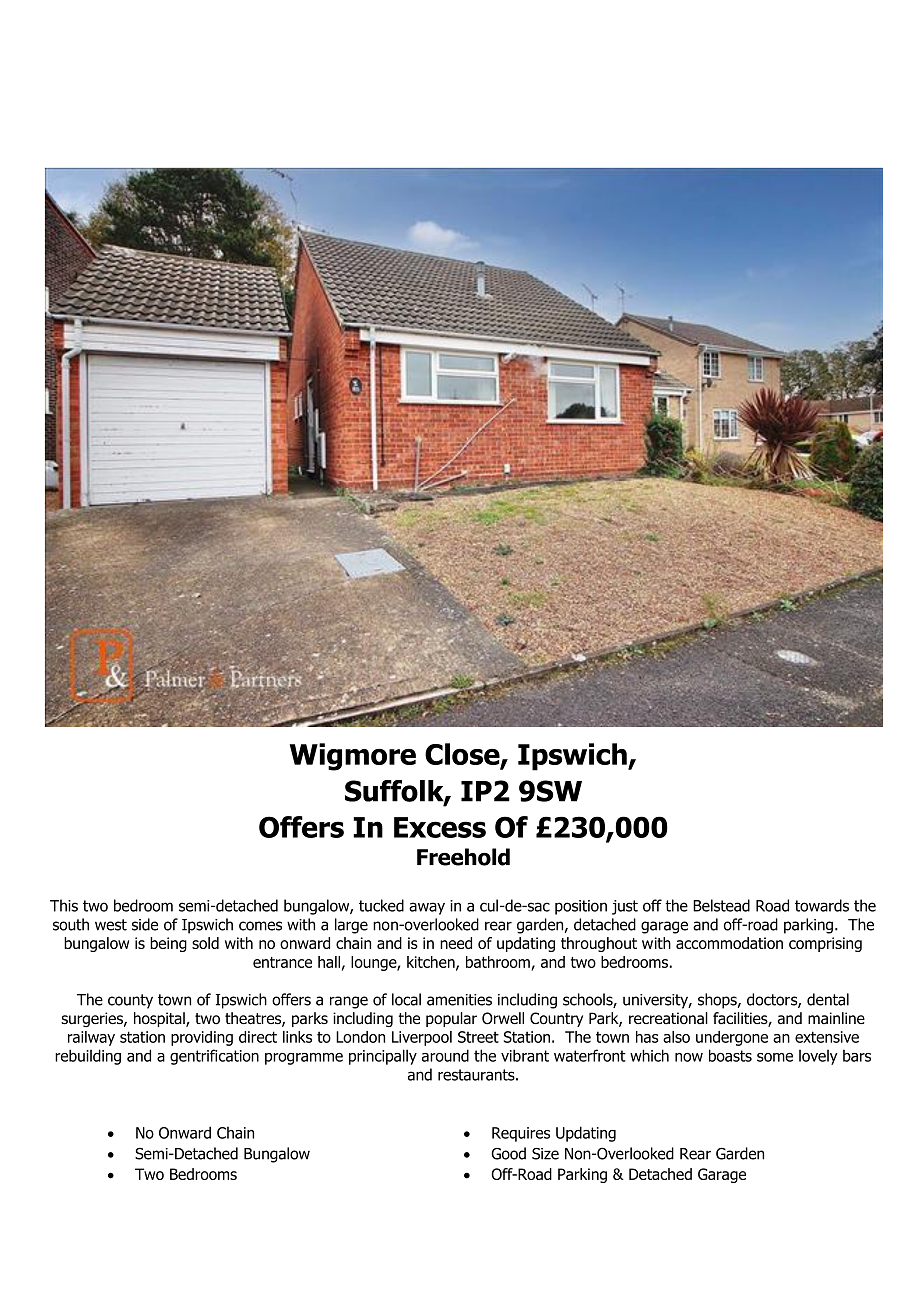 Image resolution: width=924 pixels, height=1308 pixels. Describe the element at coordinates (459, 1000) in the screenshot. I see `amenities` at that location.
